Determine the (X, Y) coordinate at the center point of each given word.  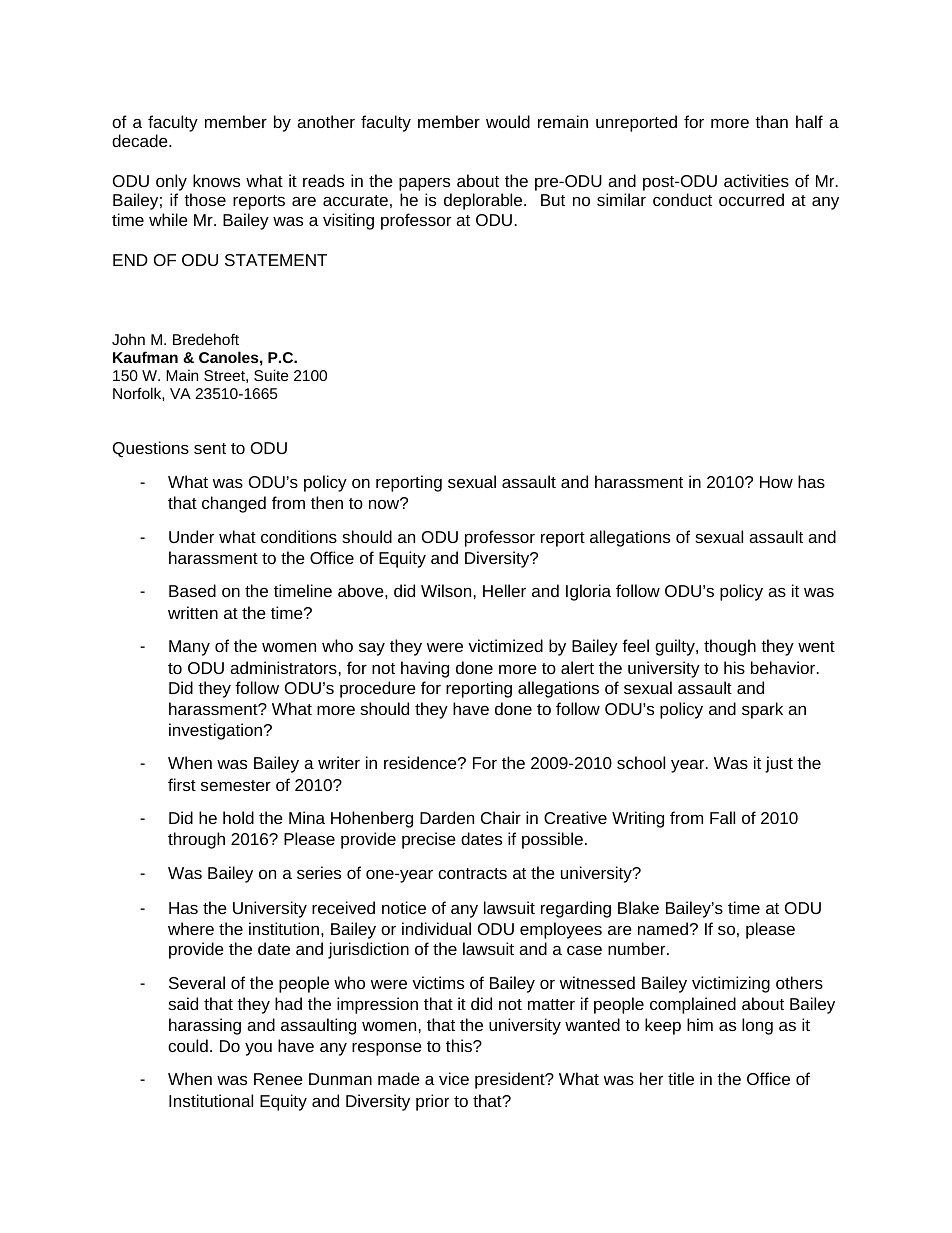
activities (756, 180)
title (681, 1078)
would (508, 121)
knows (216, 180)
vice (454, 1078)
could (188, 1045)
